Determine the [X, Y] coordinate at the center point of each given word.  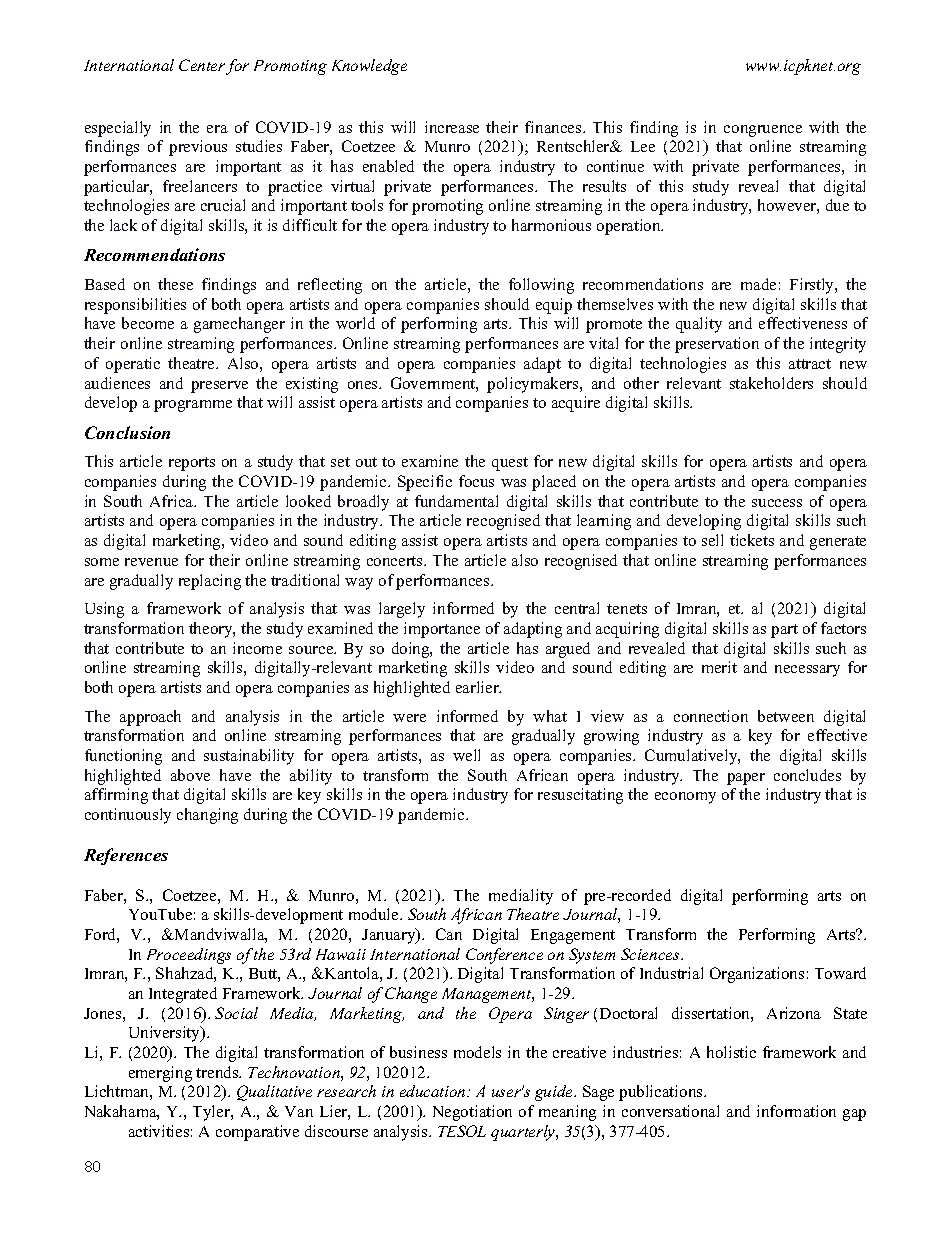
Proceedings [189, 956]
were [409, 718]
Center [202, 65]
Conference [504, 956]
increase [452, 127]
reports [192, 464]
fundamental [456, 501]
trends [218, 1072]
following [541, 286]
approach [150, 718]
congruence [763, 131]
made [758, 284]
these [175, 284]
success [777, 503]
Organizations [757, 975]
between [786, 716]
